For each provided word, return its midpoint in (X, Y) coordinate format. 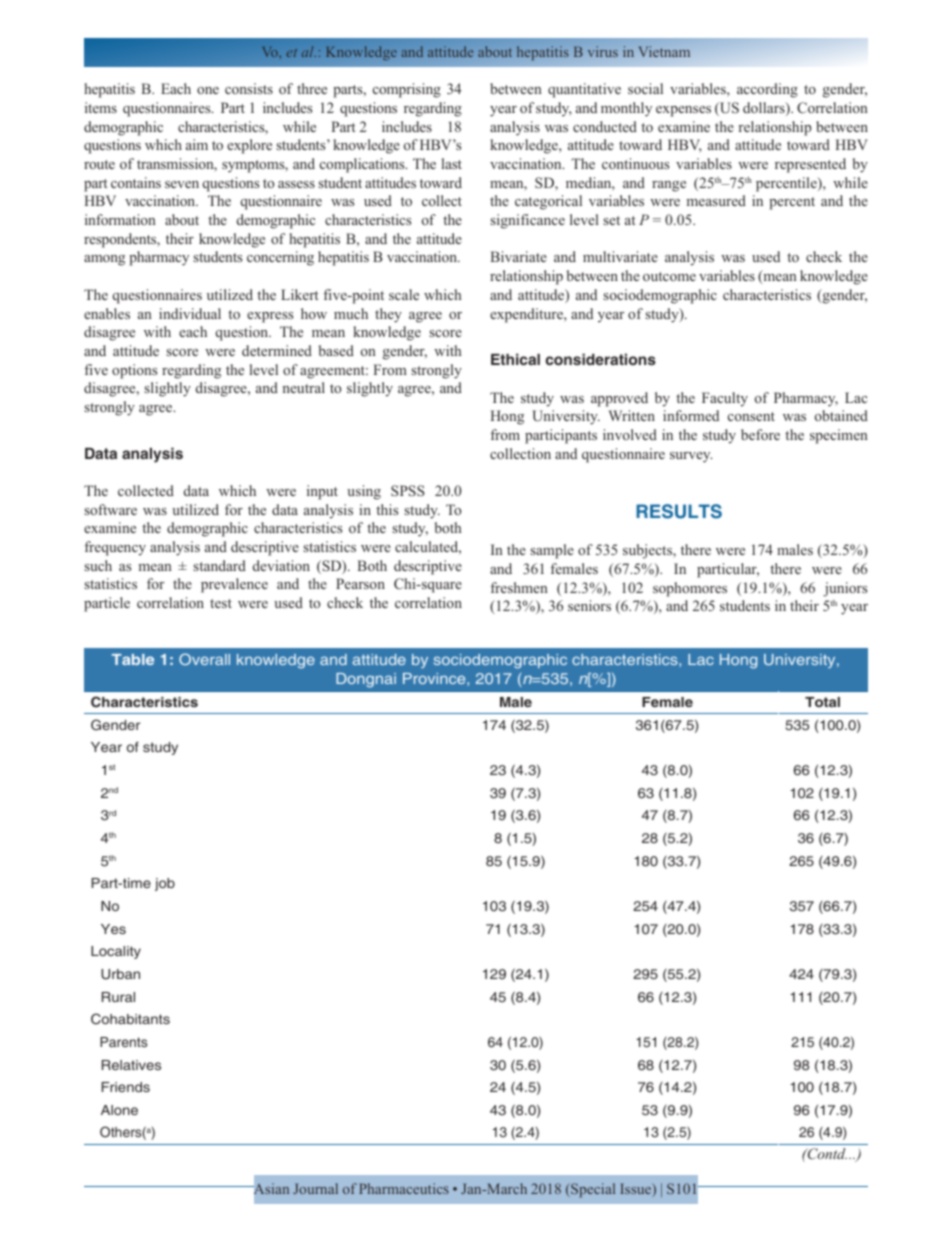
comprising (407, 90)
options (134, 371)
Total (822, 702)
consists (249, 88)
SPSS (408, 490)
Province (435, 678)
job (165, 884)
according (767, 90)
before (760, 434)
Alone (119, 1110)
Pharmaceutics (404, 1188)
